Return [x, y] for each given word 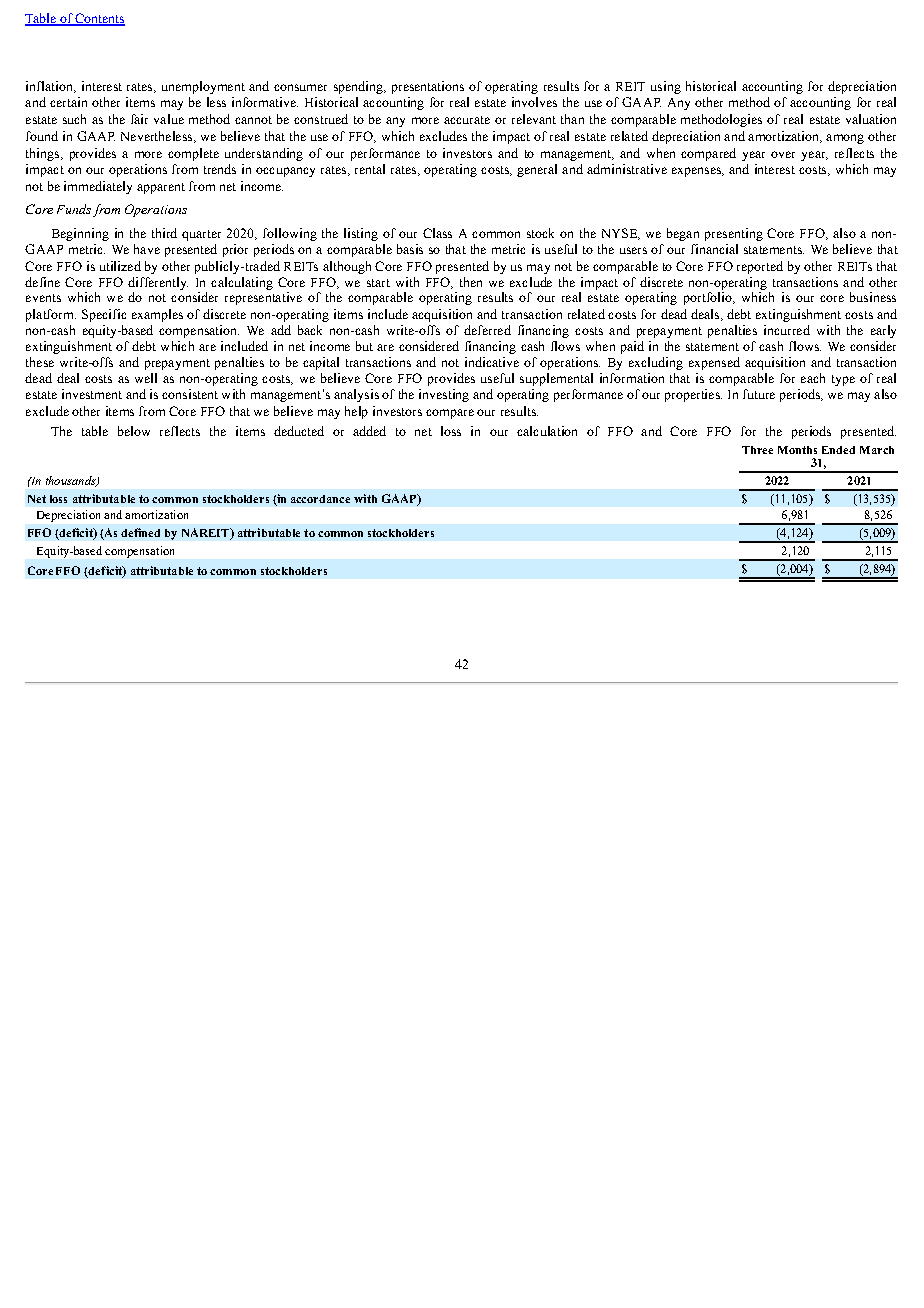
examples [157, 315]
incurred [787, 330]
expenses [697, 172]
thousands [72, 481]
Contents [99, 19]
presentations [428, 87]
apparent [161, 188]
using [666, 87]
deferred [487, 330]
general [537, 170]
